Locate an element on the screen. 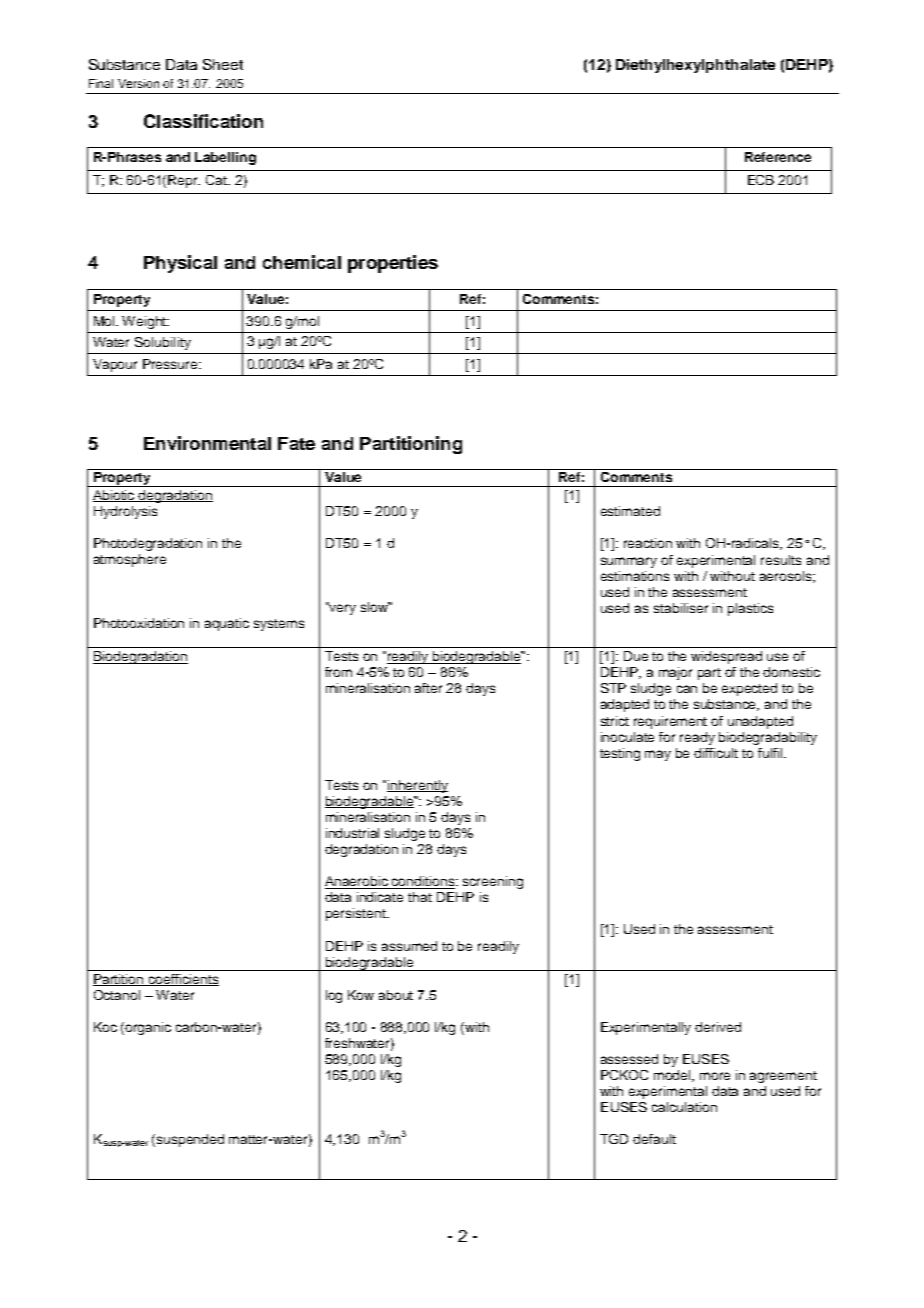 This screenshot has height=1308, width=924. Classification is located at coordinates (203, 121).
